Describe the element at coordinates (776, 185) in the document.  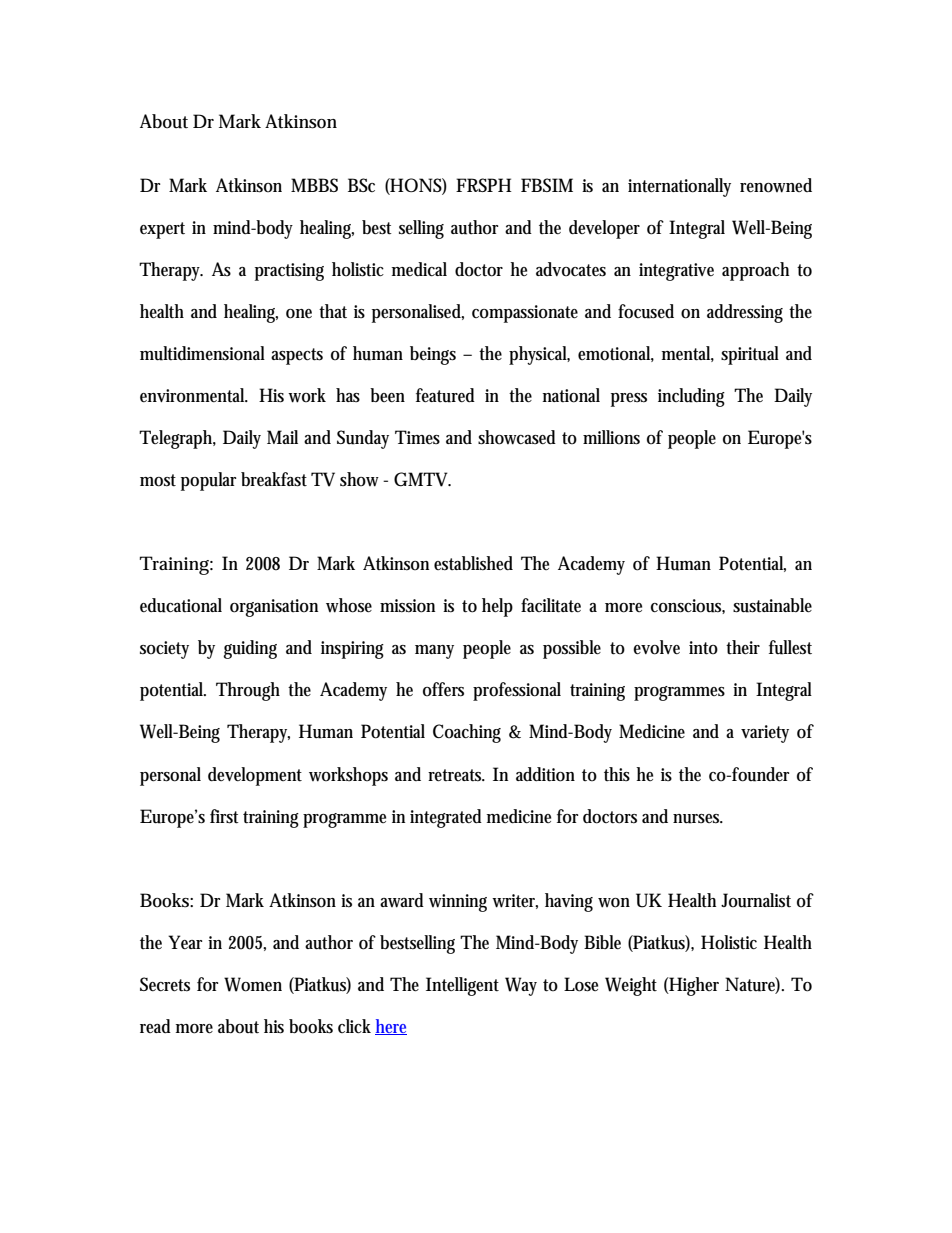
I see `renowned` at that location.
